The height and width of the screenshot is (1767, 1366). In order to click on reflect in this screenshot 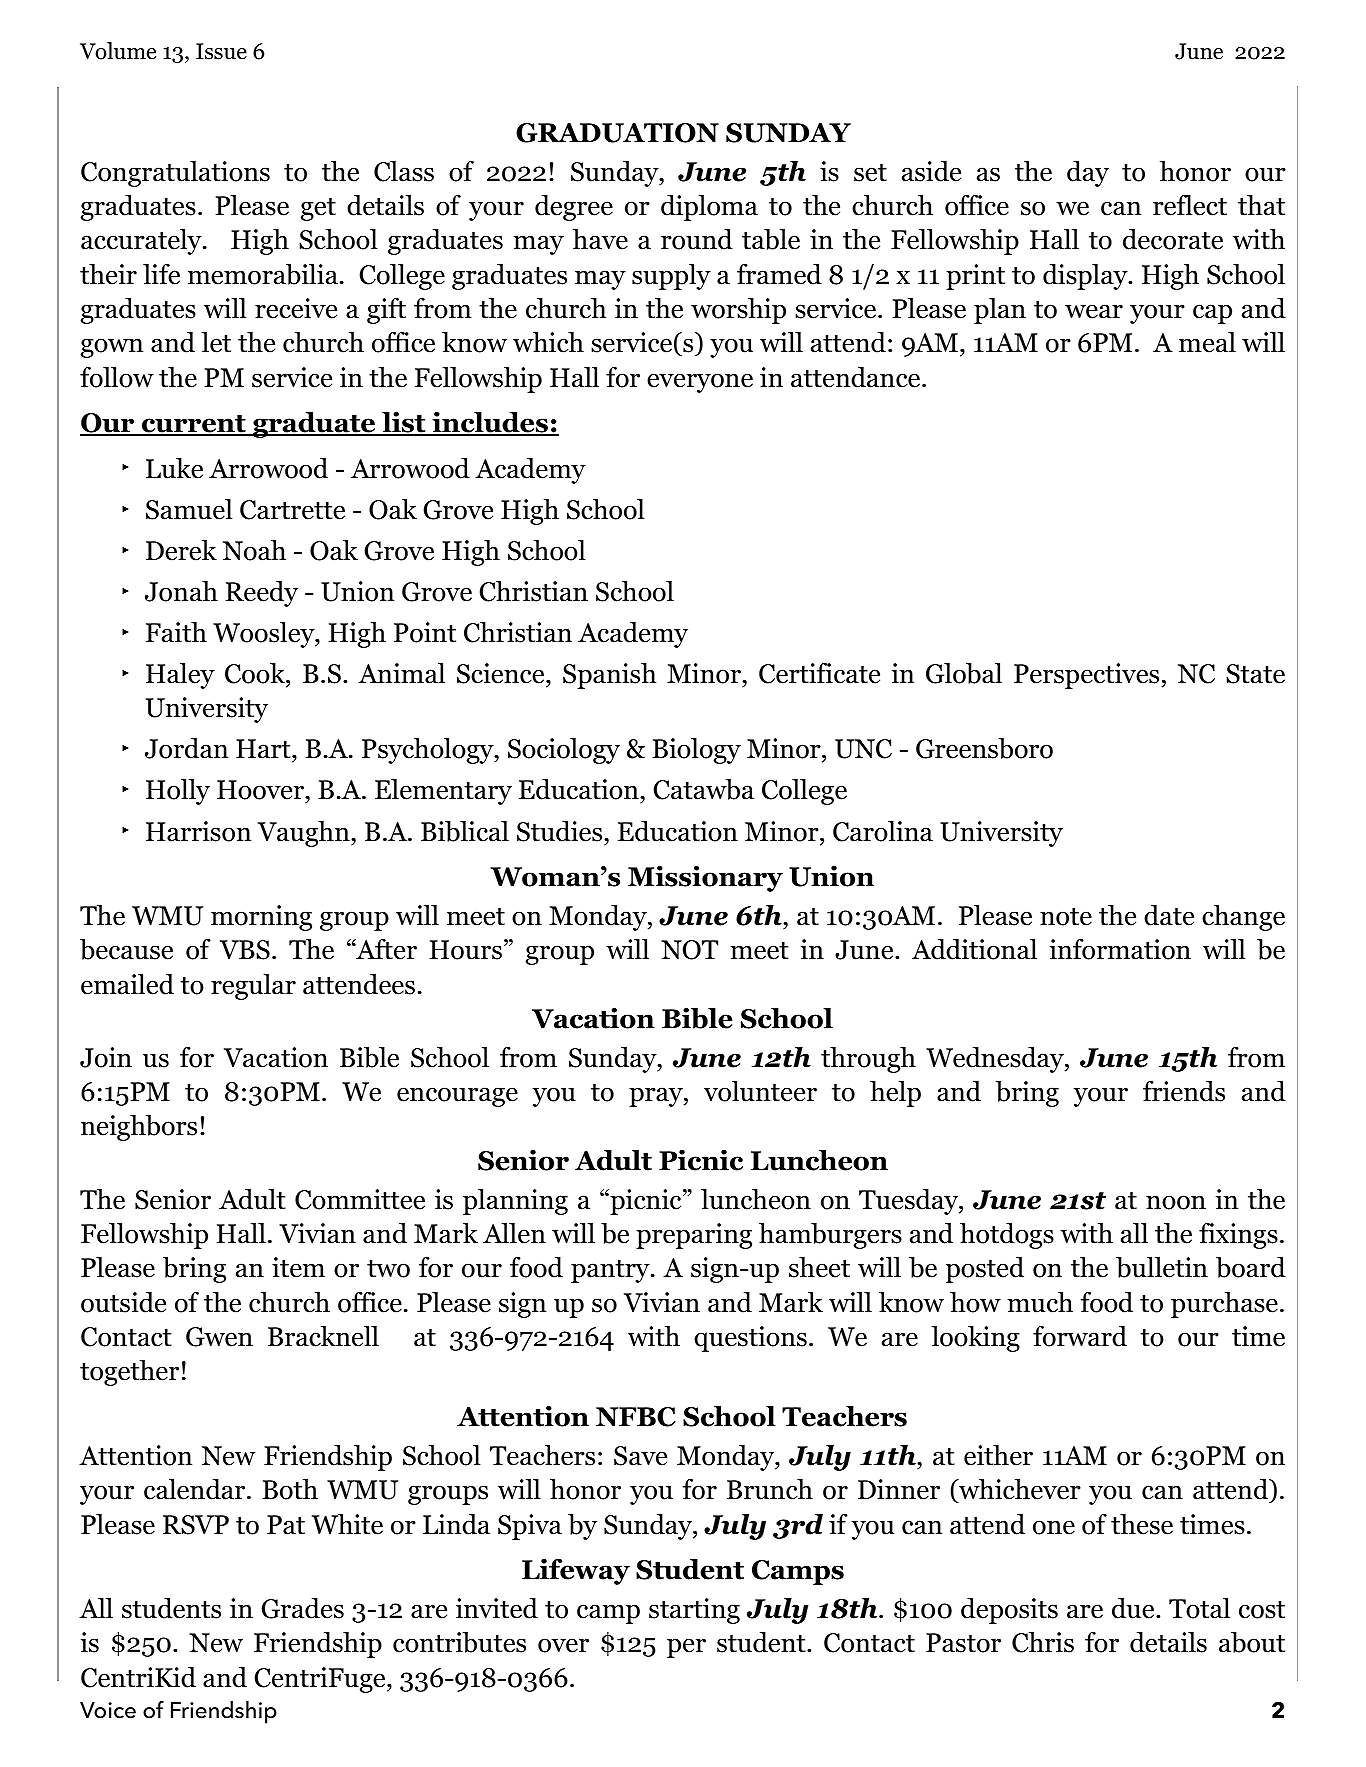, I will do `click(1190, 205)`.
